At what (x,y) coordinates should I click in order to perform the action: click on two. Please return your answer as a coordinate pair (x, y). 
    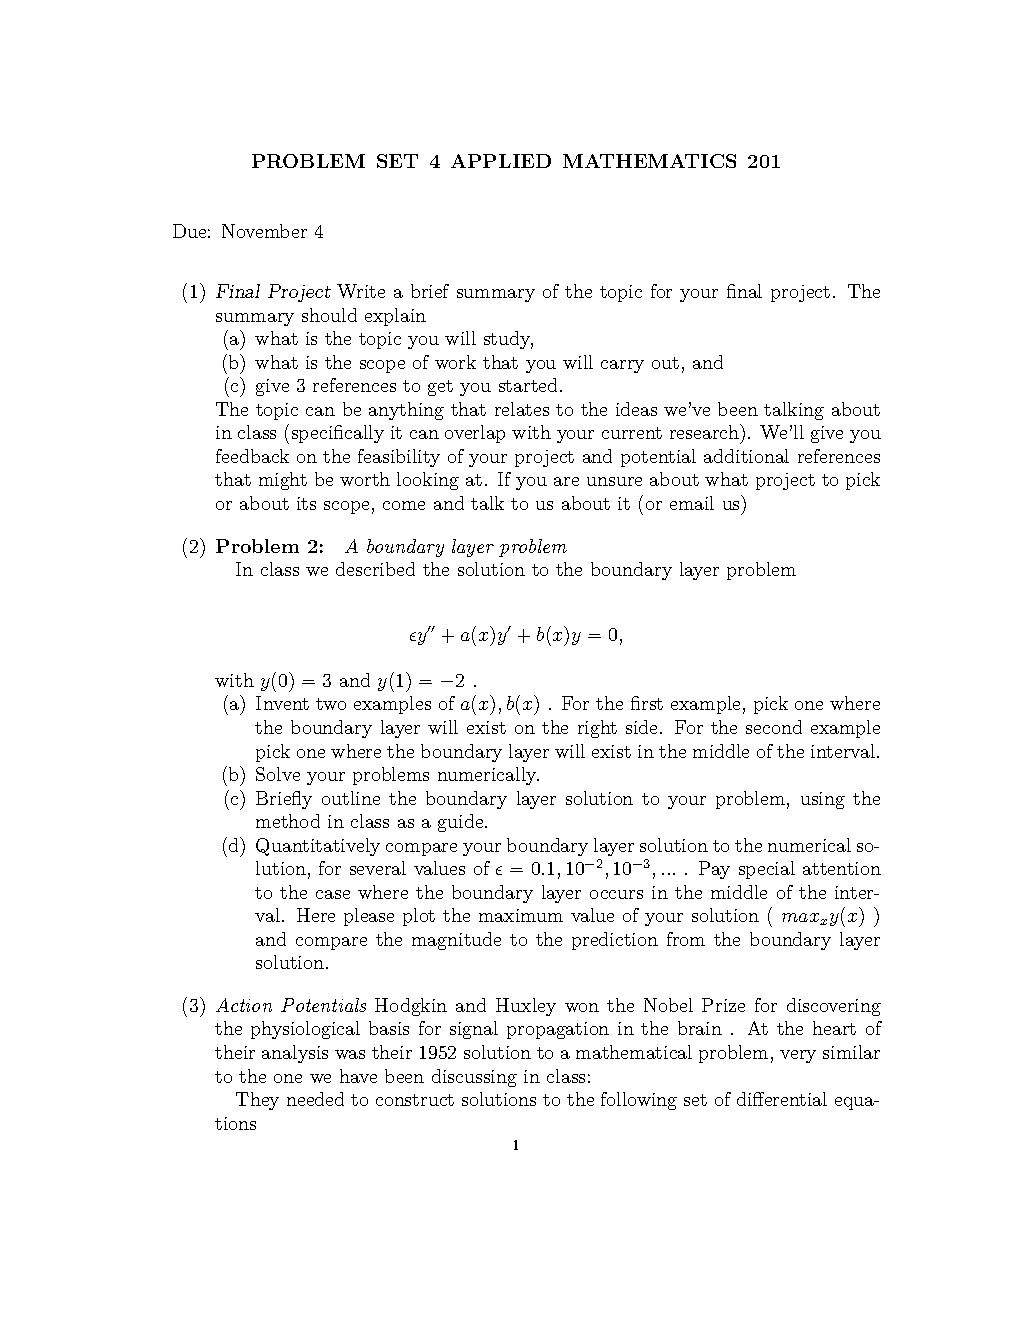
    Looking at the image, I should click on (331, 704).
